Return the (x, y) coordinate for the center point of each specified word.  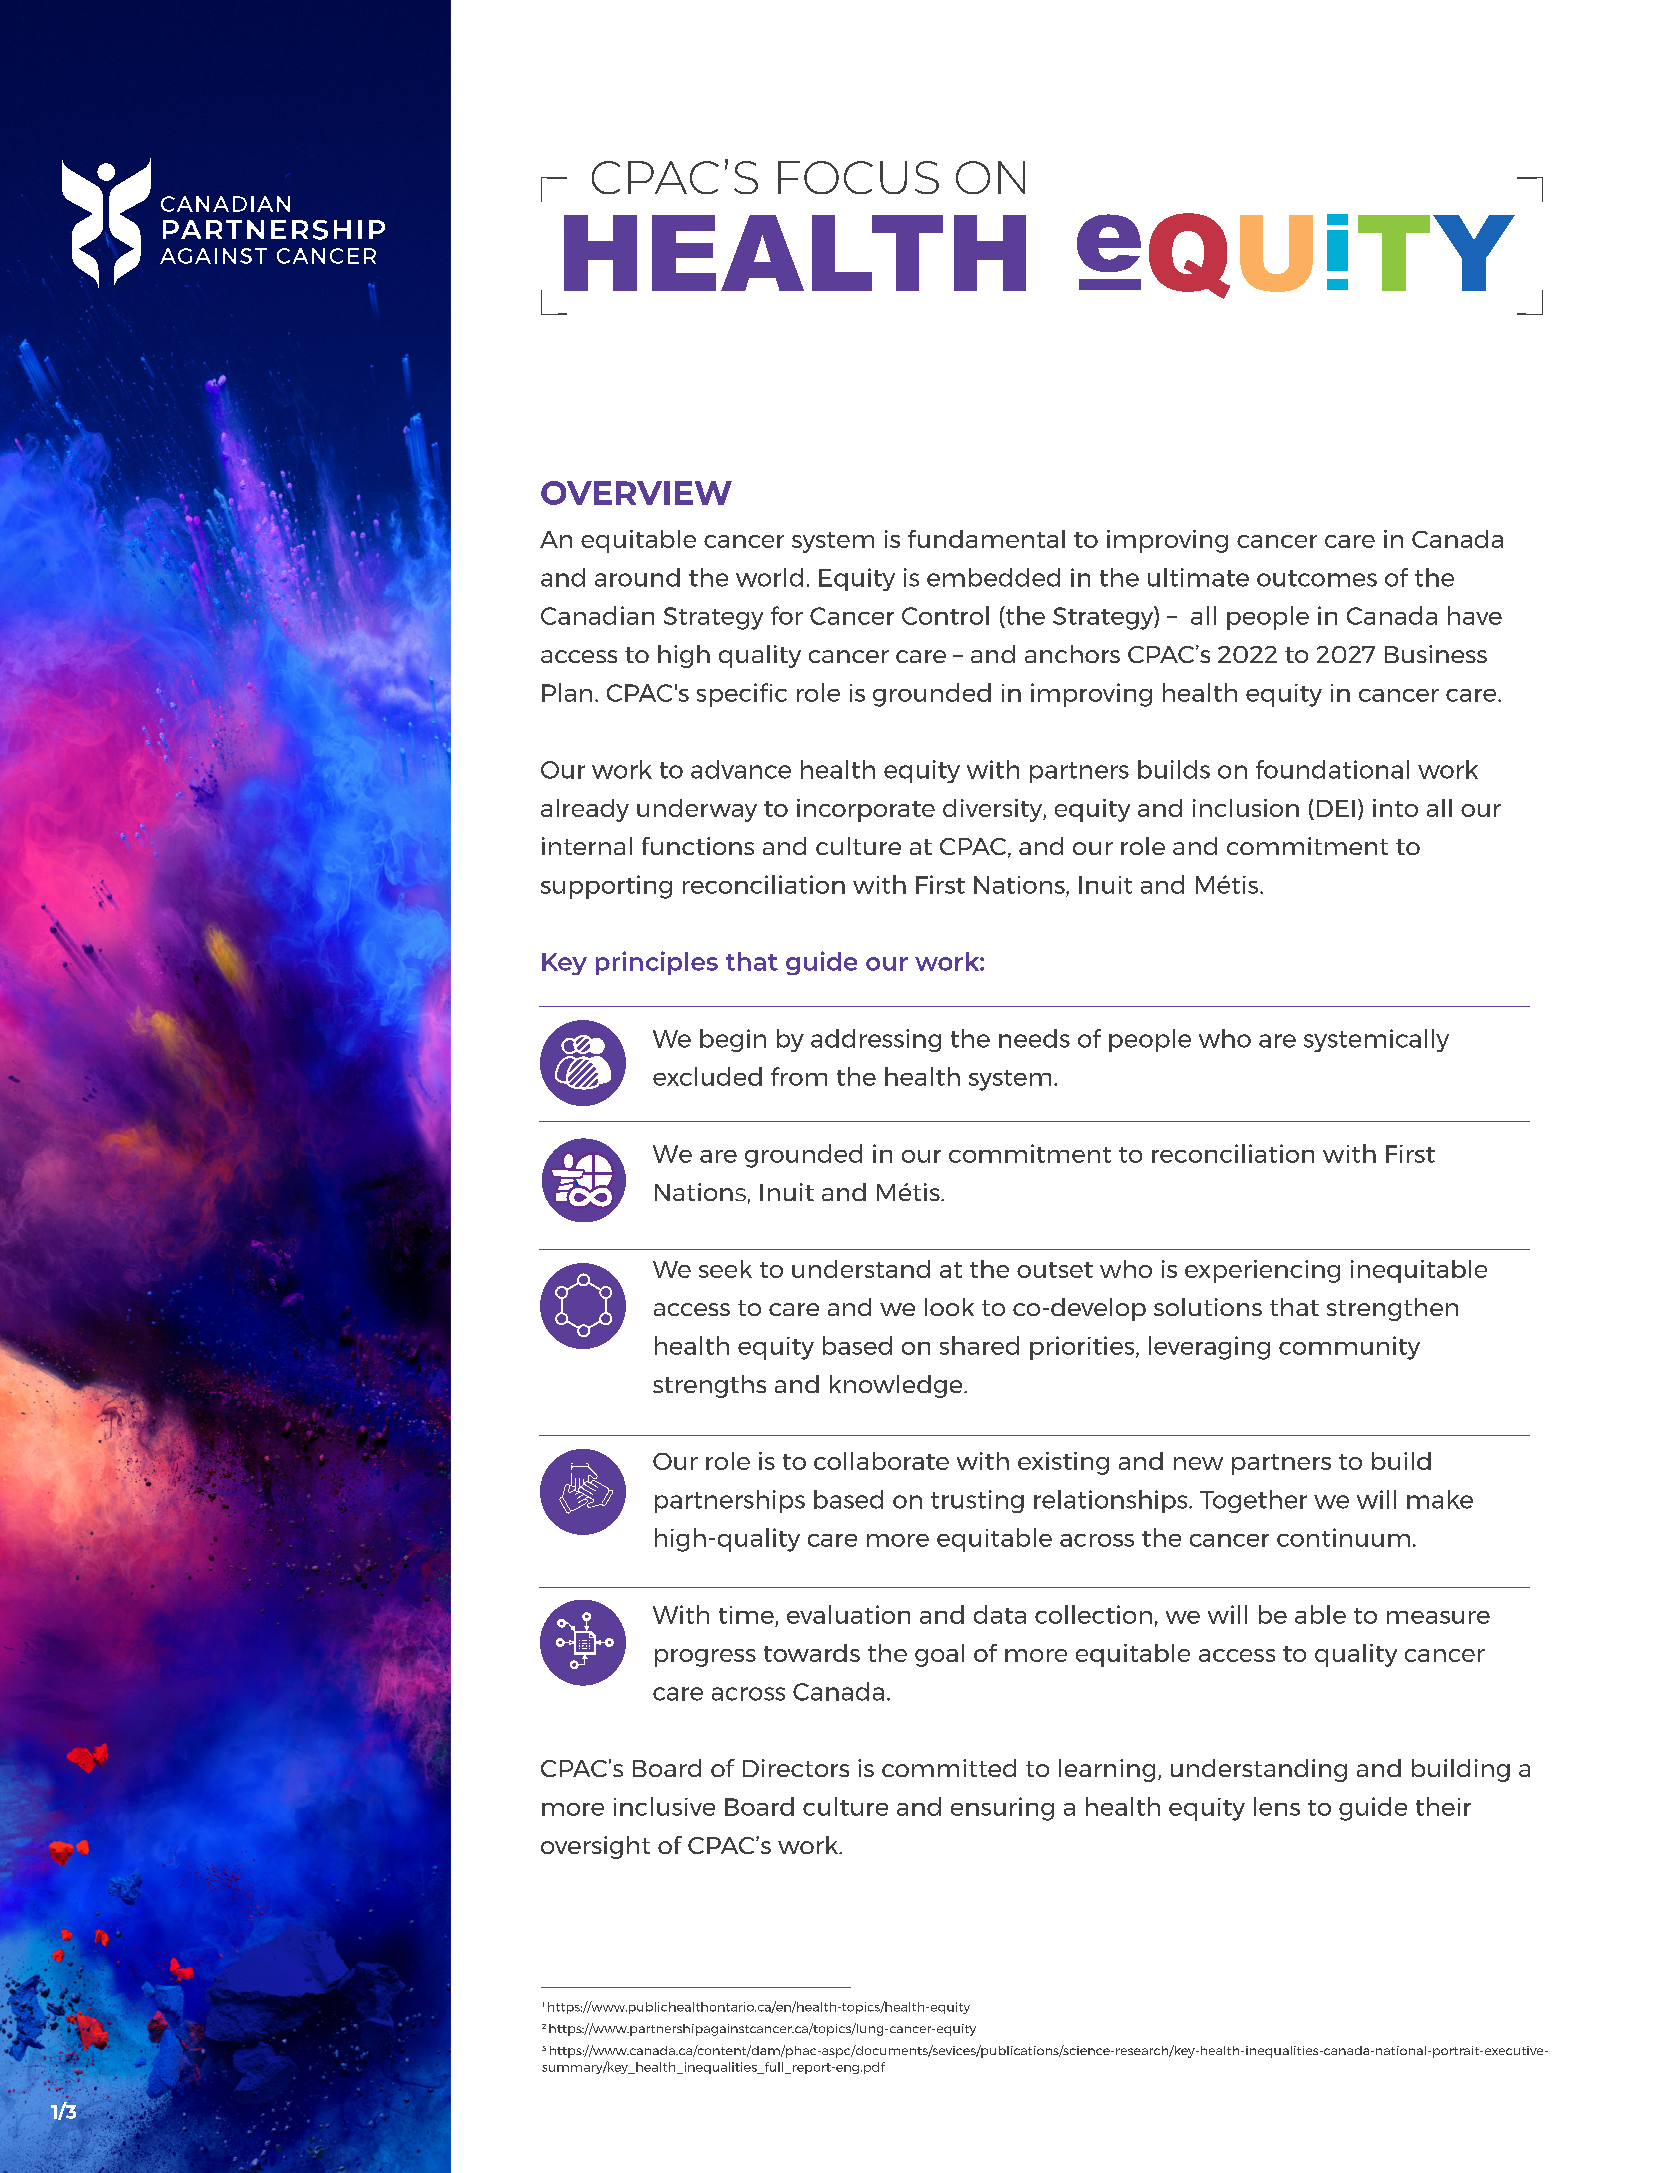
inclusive (664, 1806)
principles (657, 963)
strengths (709, 1386)
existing (1063, 1463)
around (637, 577)
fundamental (986, 539)
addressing (876, 1040)
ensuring (1002, 1809)
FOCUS (858, 177)
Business (1436, 654)
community (1349, 1348)
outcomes (1317, 578)
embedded (993, 577)
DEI (1336, 808)
